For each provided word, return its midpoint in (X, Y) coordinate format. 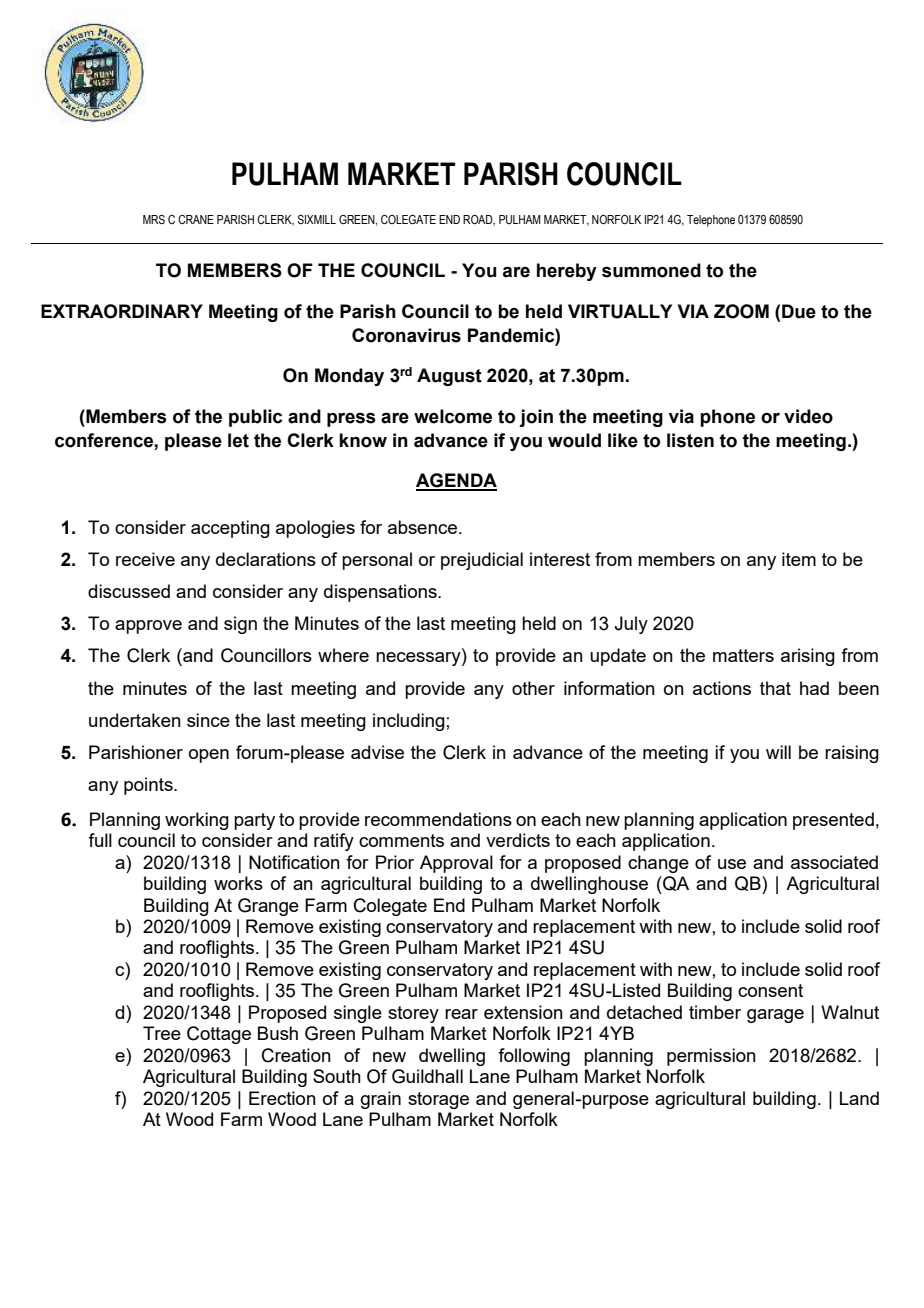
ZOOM (741, 311)
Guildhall (427, 1076)
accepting (230, 529)
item (799, 559)
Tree (162, 1033)
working (197, 821)
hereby (567, 272)
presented (833, 821)
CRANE (196, 219)
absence (422, 527)
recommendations (438, 819)
